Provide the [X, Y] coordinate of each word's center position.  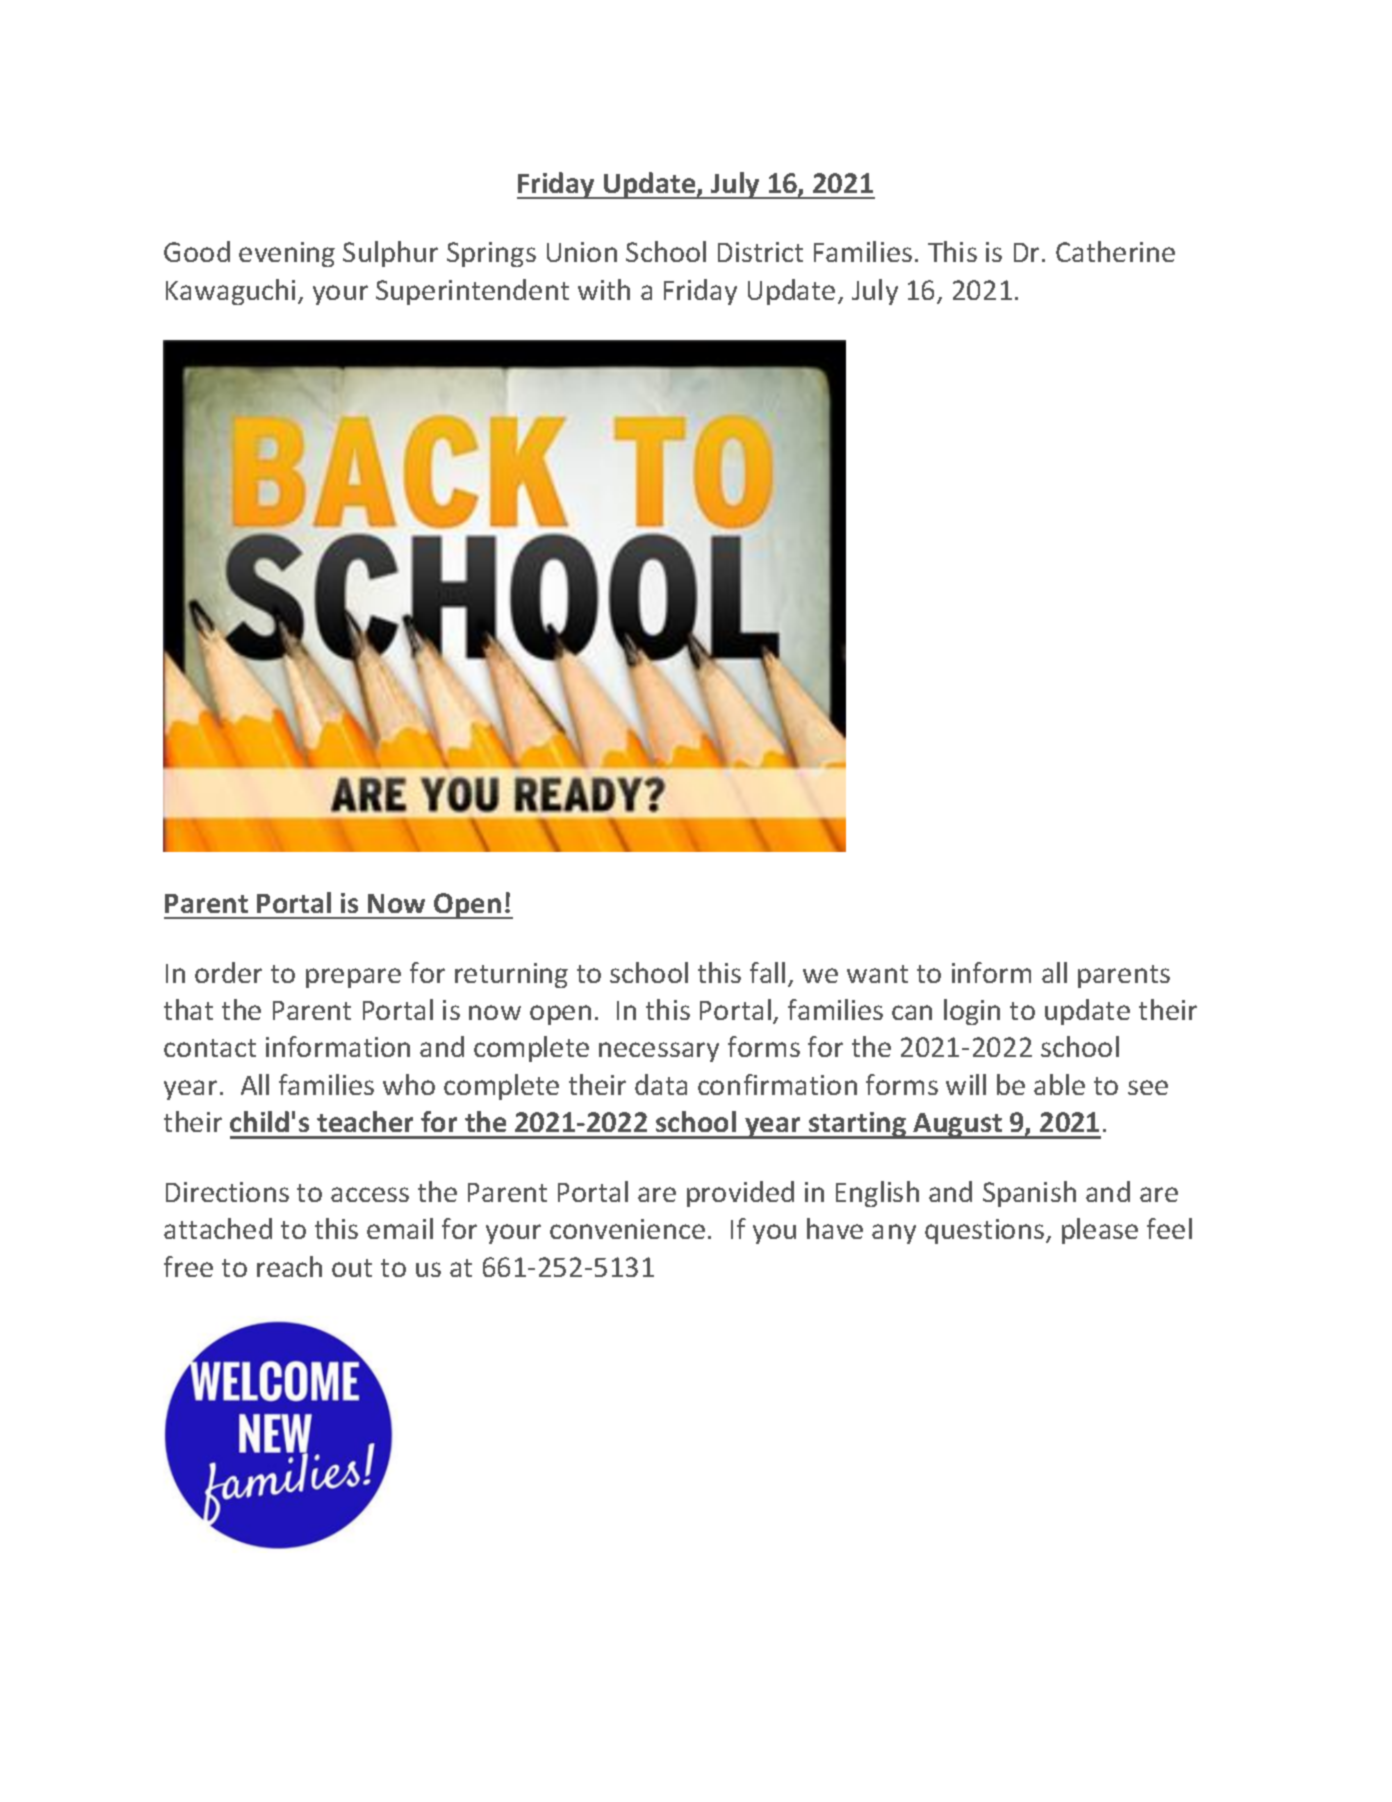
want [877, 974]
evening [287, 254]
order [228, 972]
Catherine [1115, 251]
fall [767, 972]
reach [289, 1266]
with [604, 289]
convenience [627, 1229]
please [1100, 1231]
